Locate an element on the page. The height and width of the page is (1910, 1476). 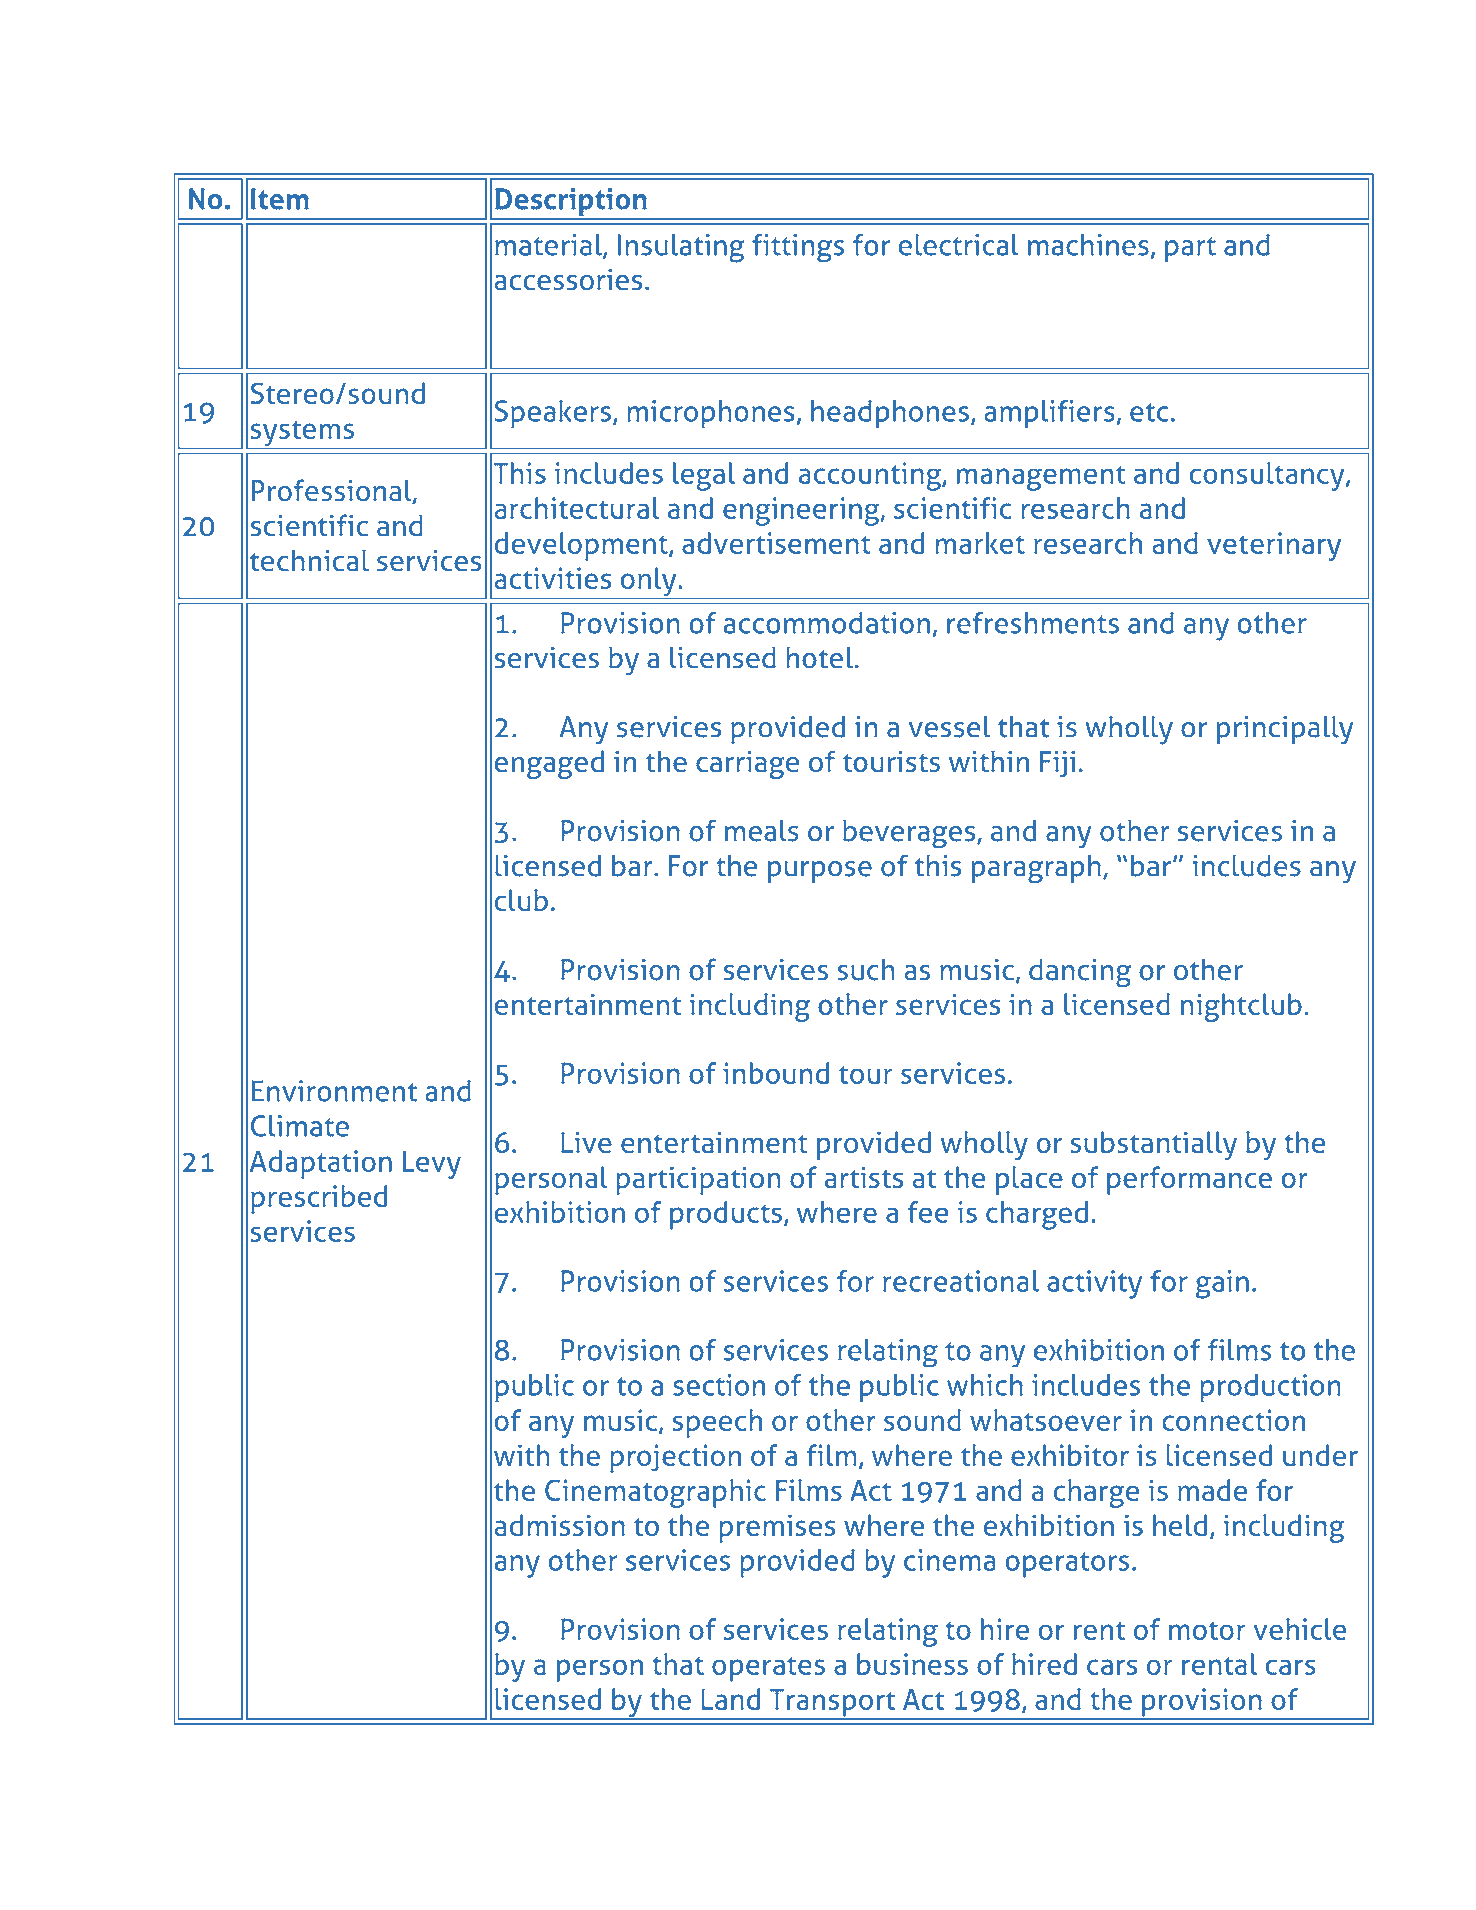
Environment is located at coordinates (334, 1091).
